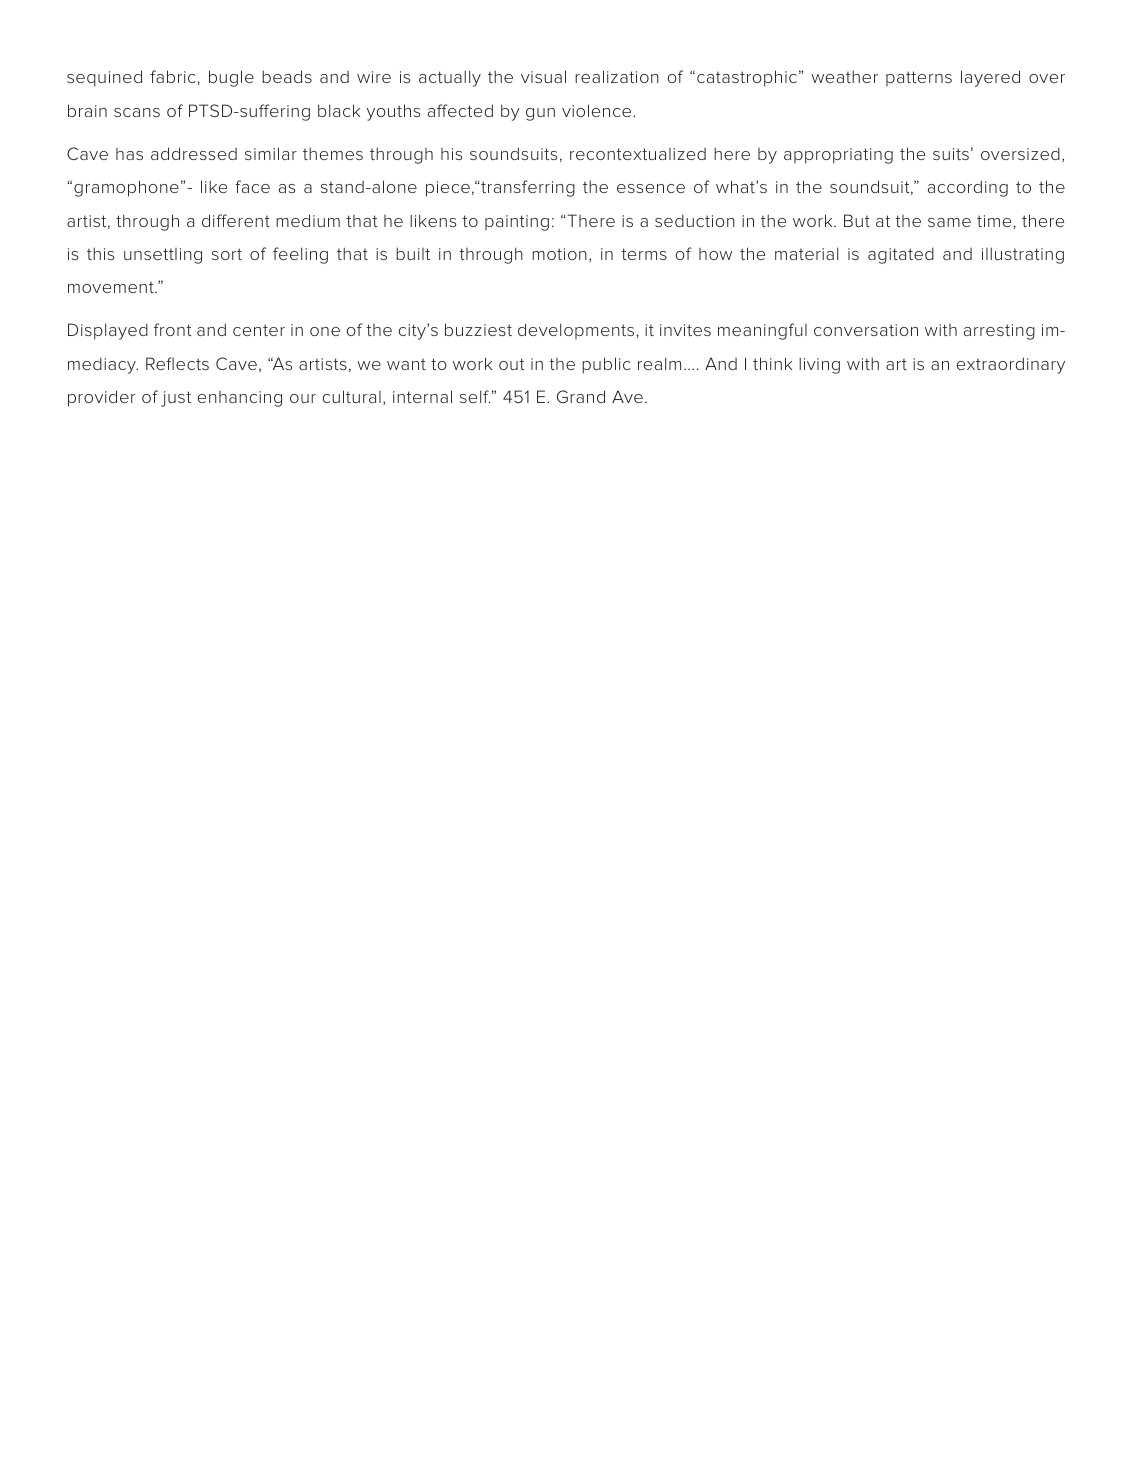 Image resolution: width=1132 pixels, height=1465 pixels. Describe the element at coordinates (543, 76) in the screenshot. I see `visual` at that location.
